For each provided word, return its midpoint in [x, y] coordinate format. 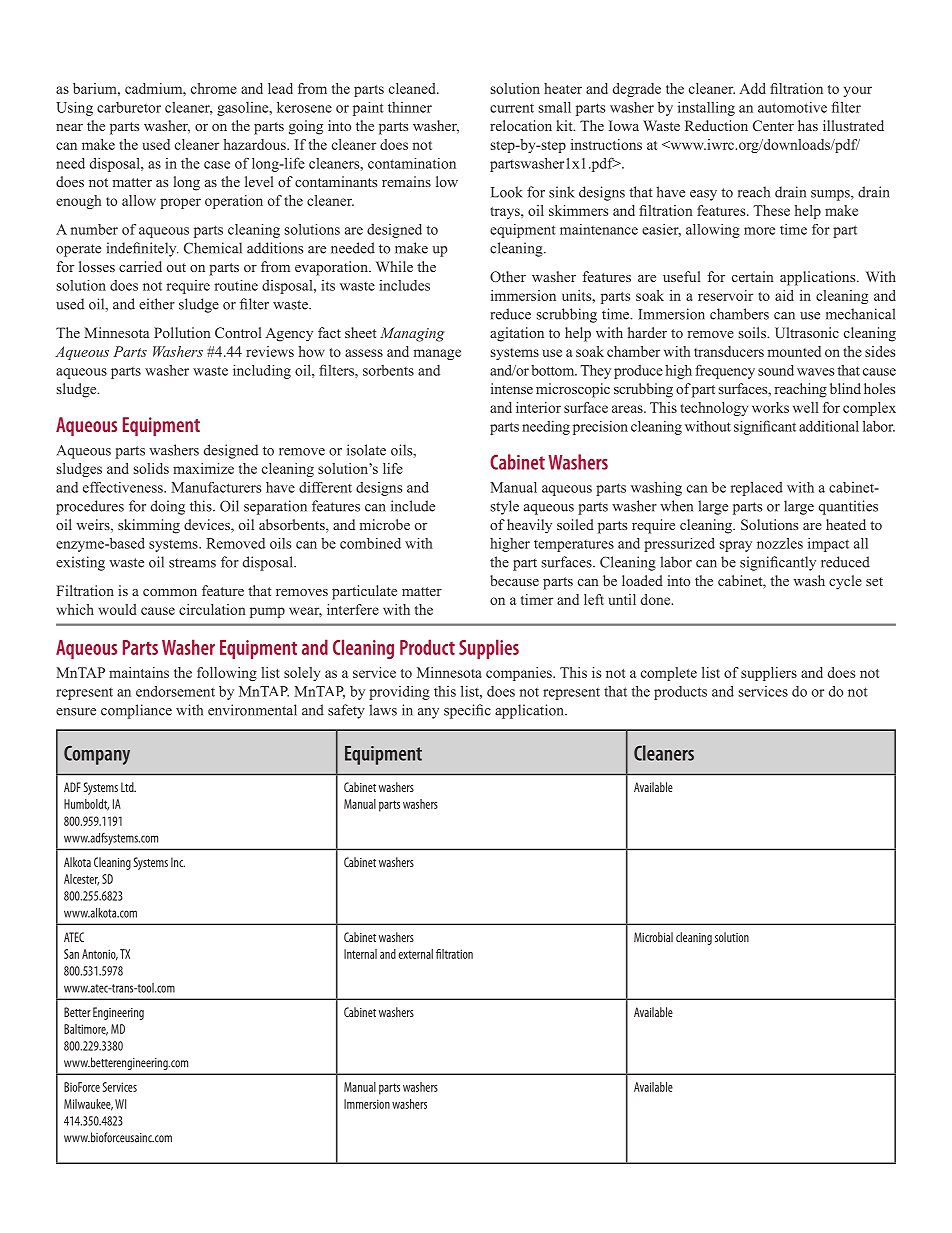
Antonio [100, 955]
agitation [517, 334]
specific [467, 711]
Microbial [653, 937]
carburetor [129, 107]
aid [784, 295]
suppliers [769, 674]
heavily [529, 526]
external [415, 954]
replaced [757, 489]
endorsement [175, 691]
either [157, 304]
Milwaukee [88, 1105]
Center [773, 125]
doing [168, 507]
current [512, 108]
